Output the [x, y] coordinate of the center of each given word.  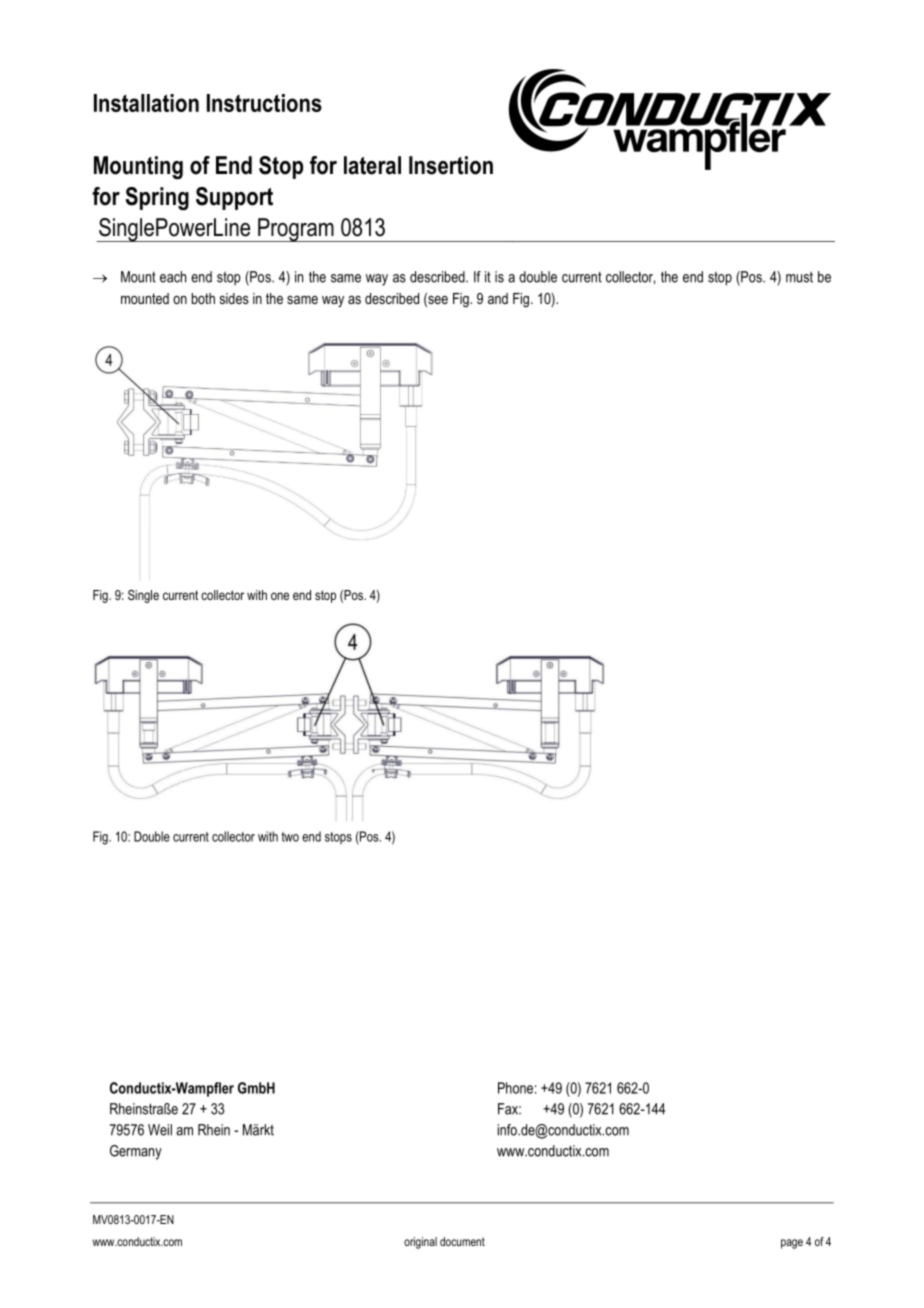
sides [234, 298]
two [290, 837]
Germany [136, 1152]
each [173, 277]
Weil [160, 1130]
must [799, 277]
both [203, 298]
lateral [372, 165]
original [420, 1243]
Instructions [264, 103]
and [498, 298]
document [462, 1241]
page [792, 1244]
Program [296, 230]
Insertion [451, 165]
